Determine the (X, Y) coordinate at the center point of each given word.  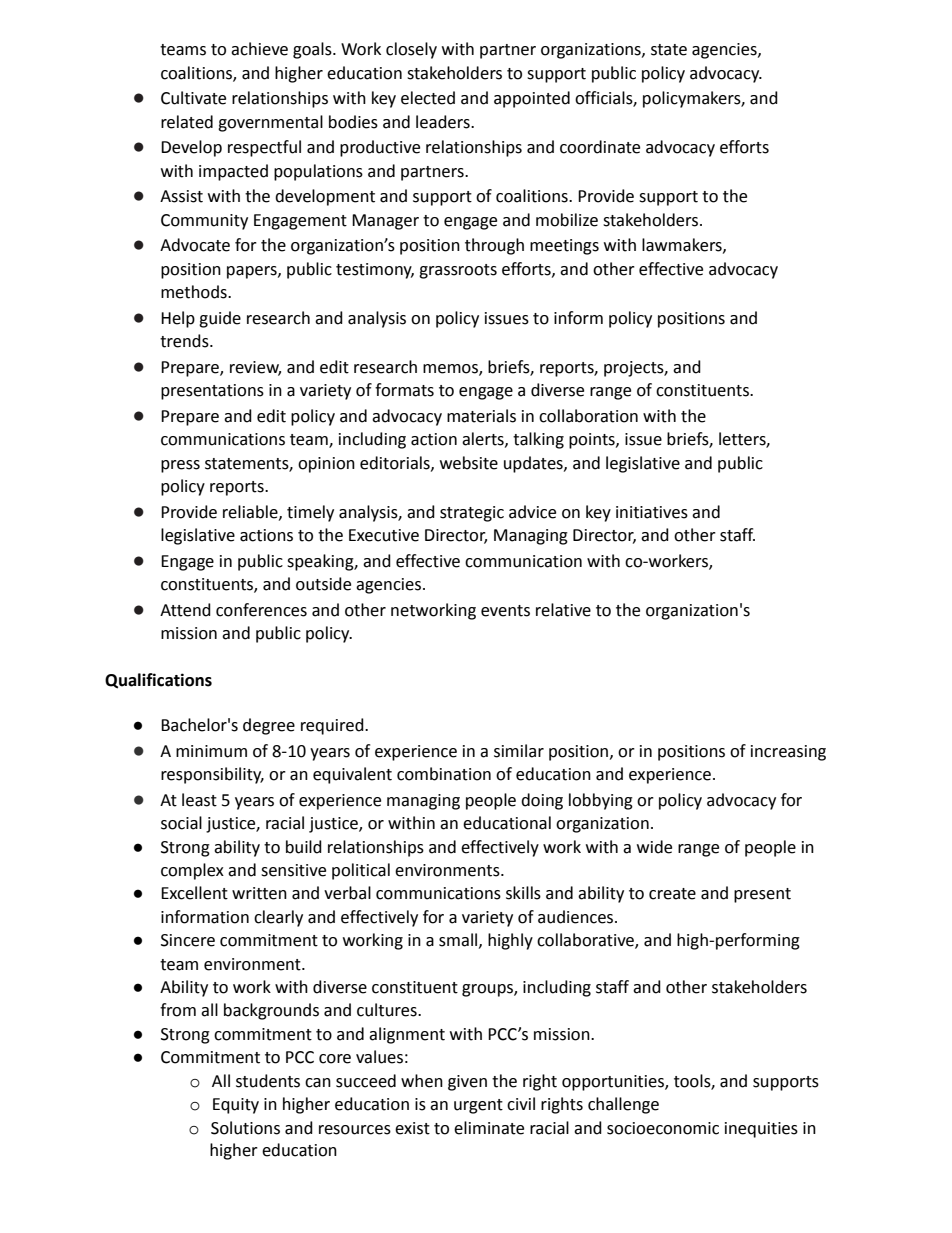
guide (220, 319)
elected (428, 98)
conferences (261, 610)
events (505, 611)
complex (192, 871)
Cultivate (193, 98)
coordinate (600, 147)
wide (654, 847)
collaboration (588, 416)
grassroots (458, 271)
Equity (236, 1106)
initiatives (652, 512)
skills (523, 893)
